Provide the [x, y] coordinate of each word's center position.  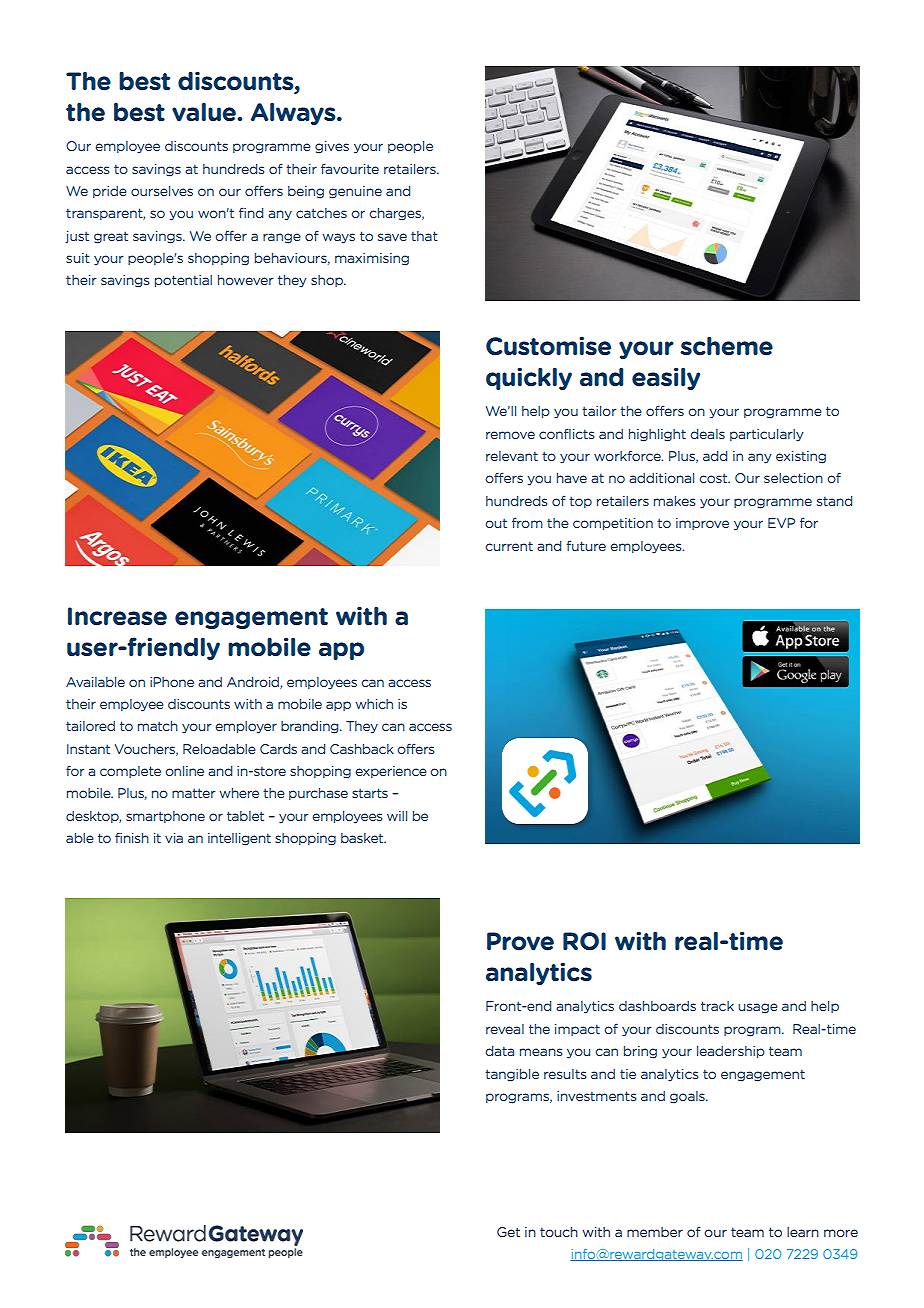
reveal [505, 1029]
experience [391, 772]
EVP [781, 523]
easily [666, 379]
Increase [117, 616]
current [509, 546]
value [204, 112]
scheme [726, 346]
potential [183, 281]
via [174, 838]
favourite [350, 168]
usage [758, 1008]
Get [508, 1232]
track [717, 1006]
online [184, 771]
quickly [529, 378]
